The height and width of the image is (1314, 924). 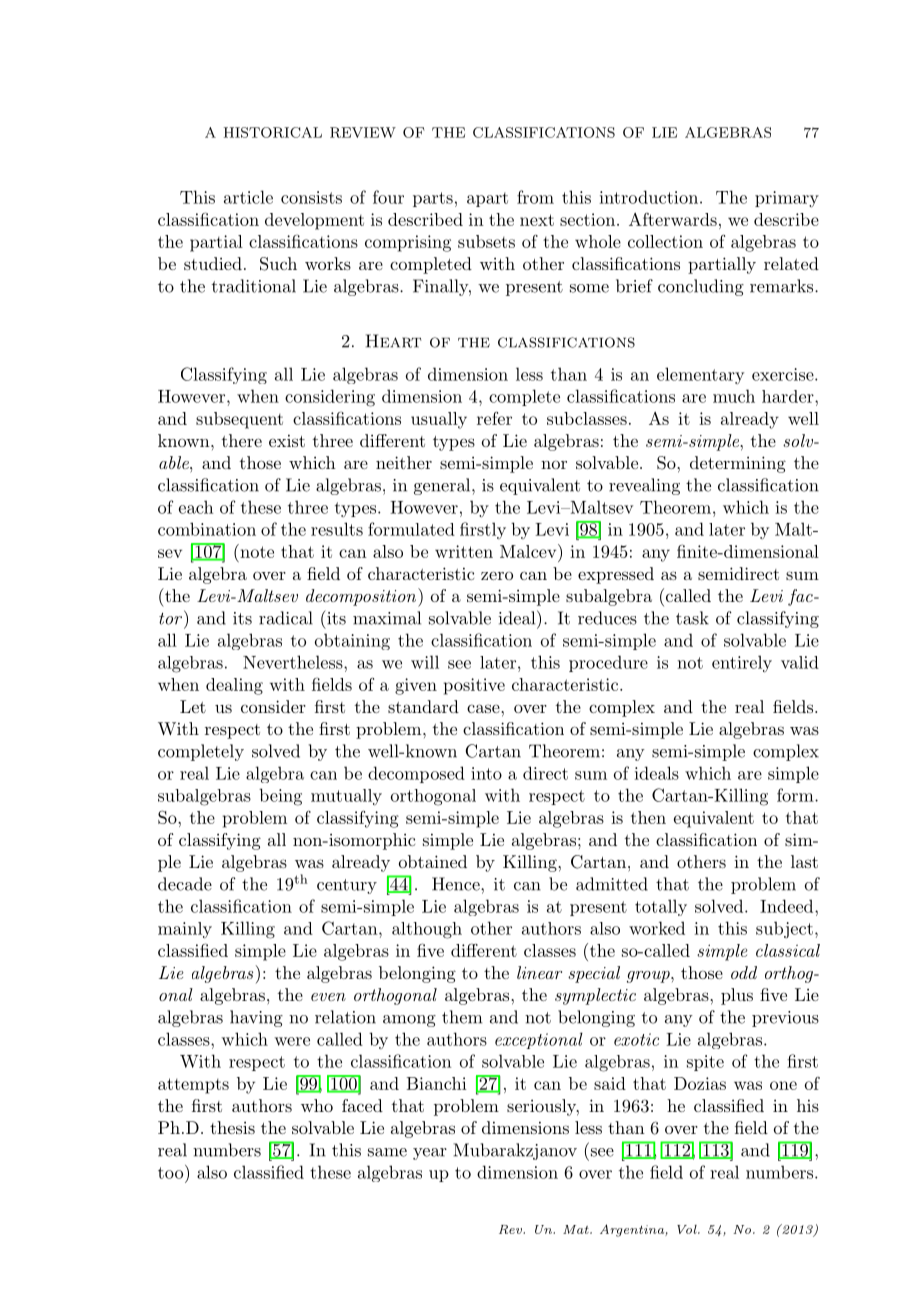 I want to click on although, so click(x=427, y=930).
